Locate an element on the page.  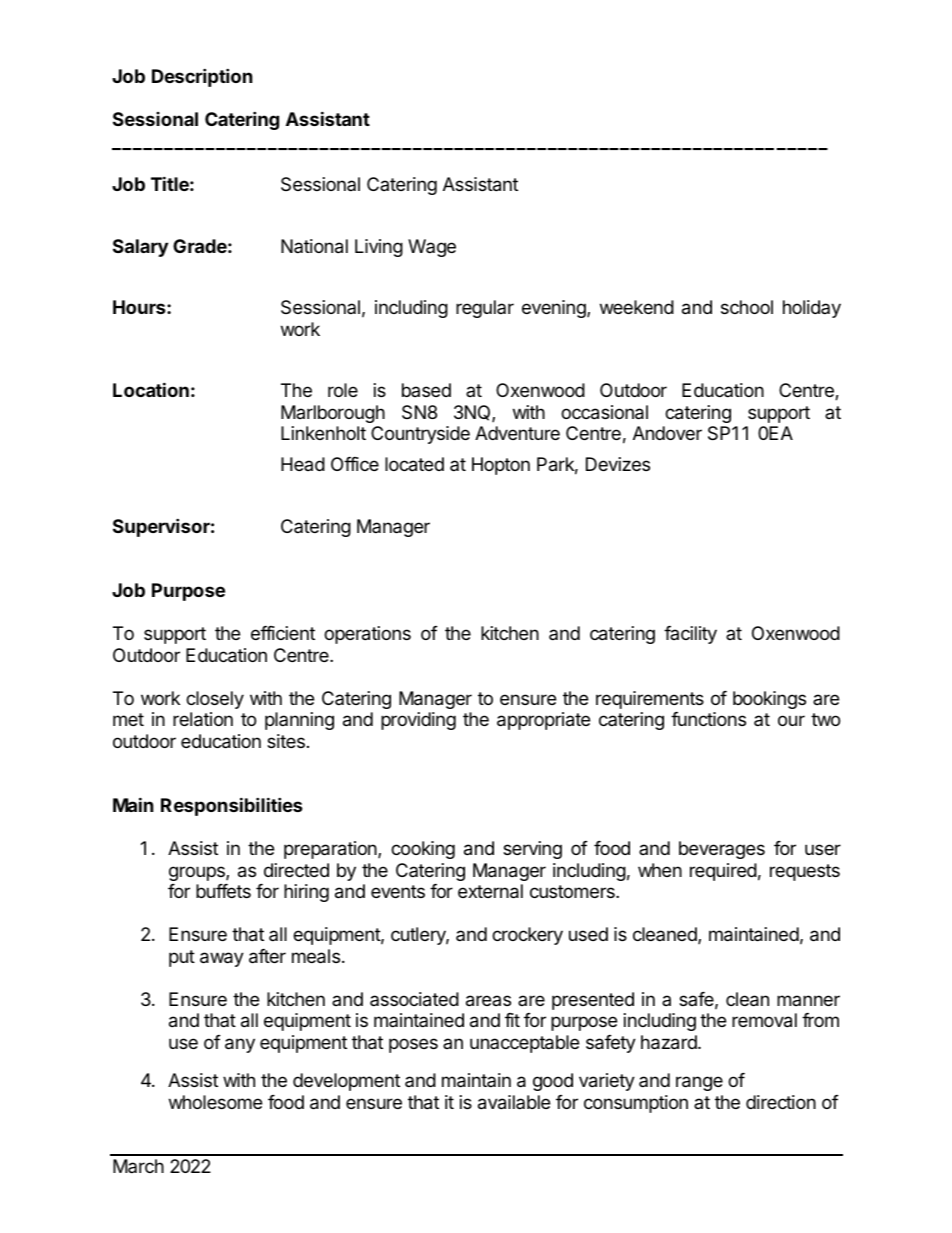
Description is located at coordinates (202, 77).
